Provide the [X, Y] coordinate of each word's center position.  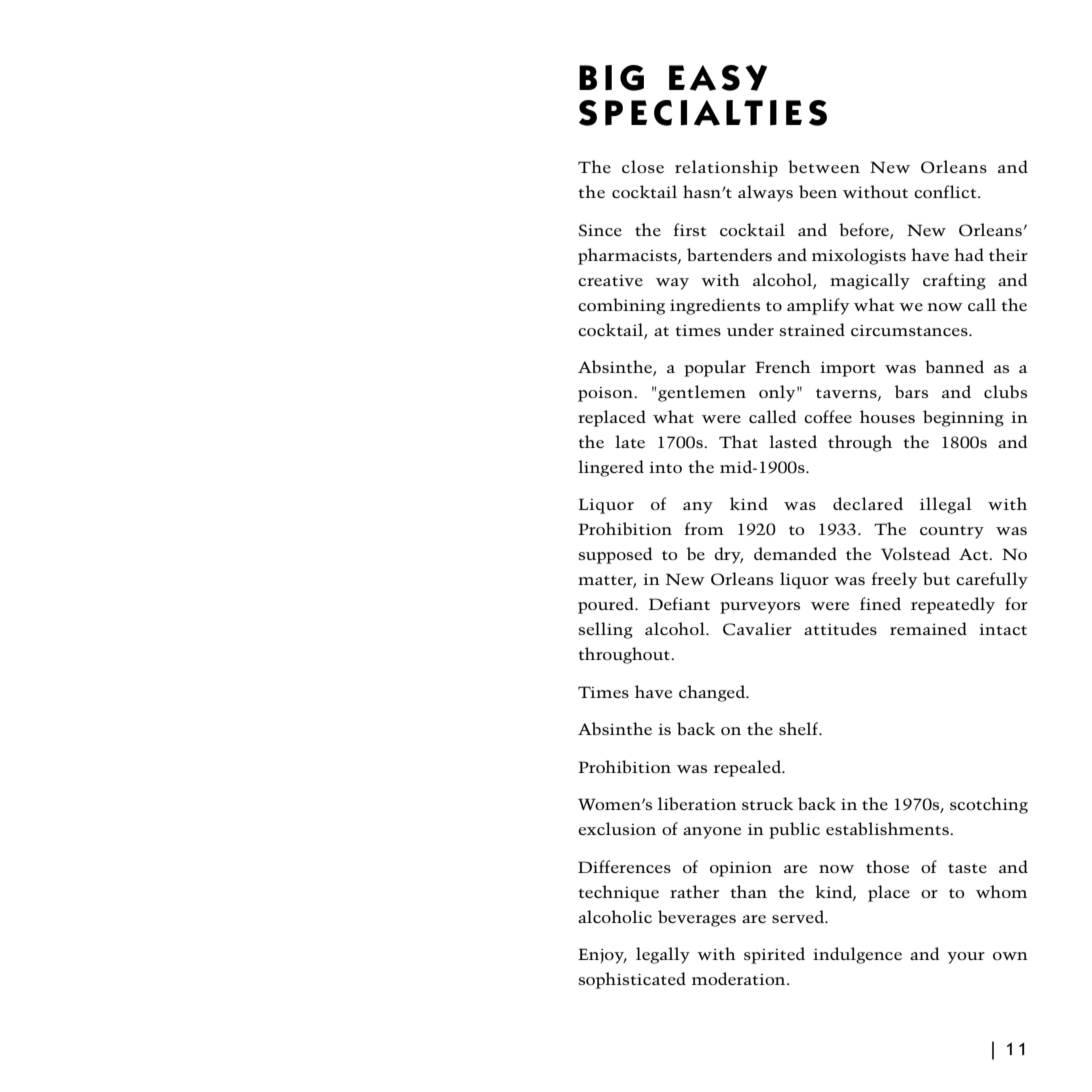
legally [663, 955]
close [643, 166]
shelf [799, 728]
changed [713, 693]
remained [928, 628]
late [630, 441]
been [818, 191]
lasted [793, 441]
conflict [946, 191]
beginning [963, 418]
